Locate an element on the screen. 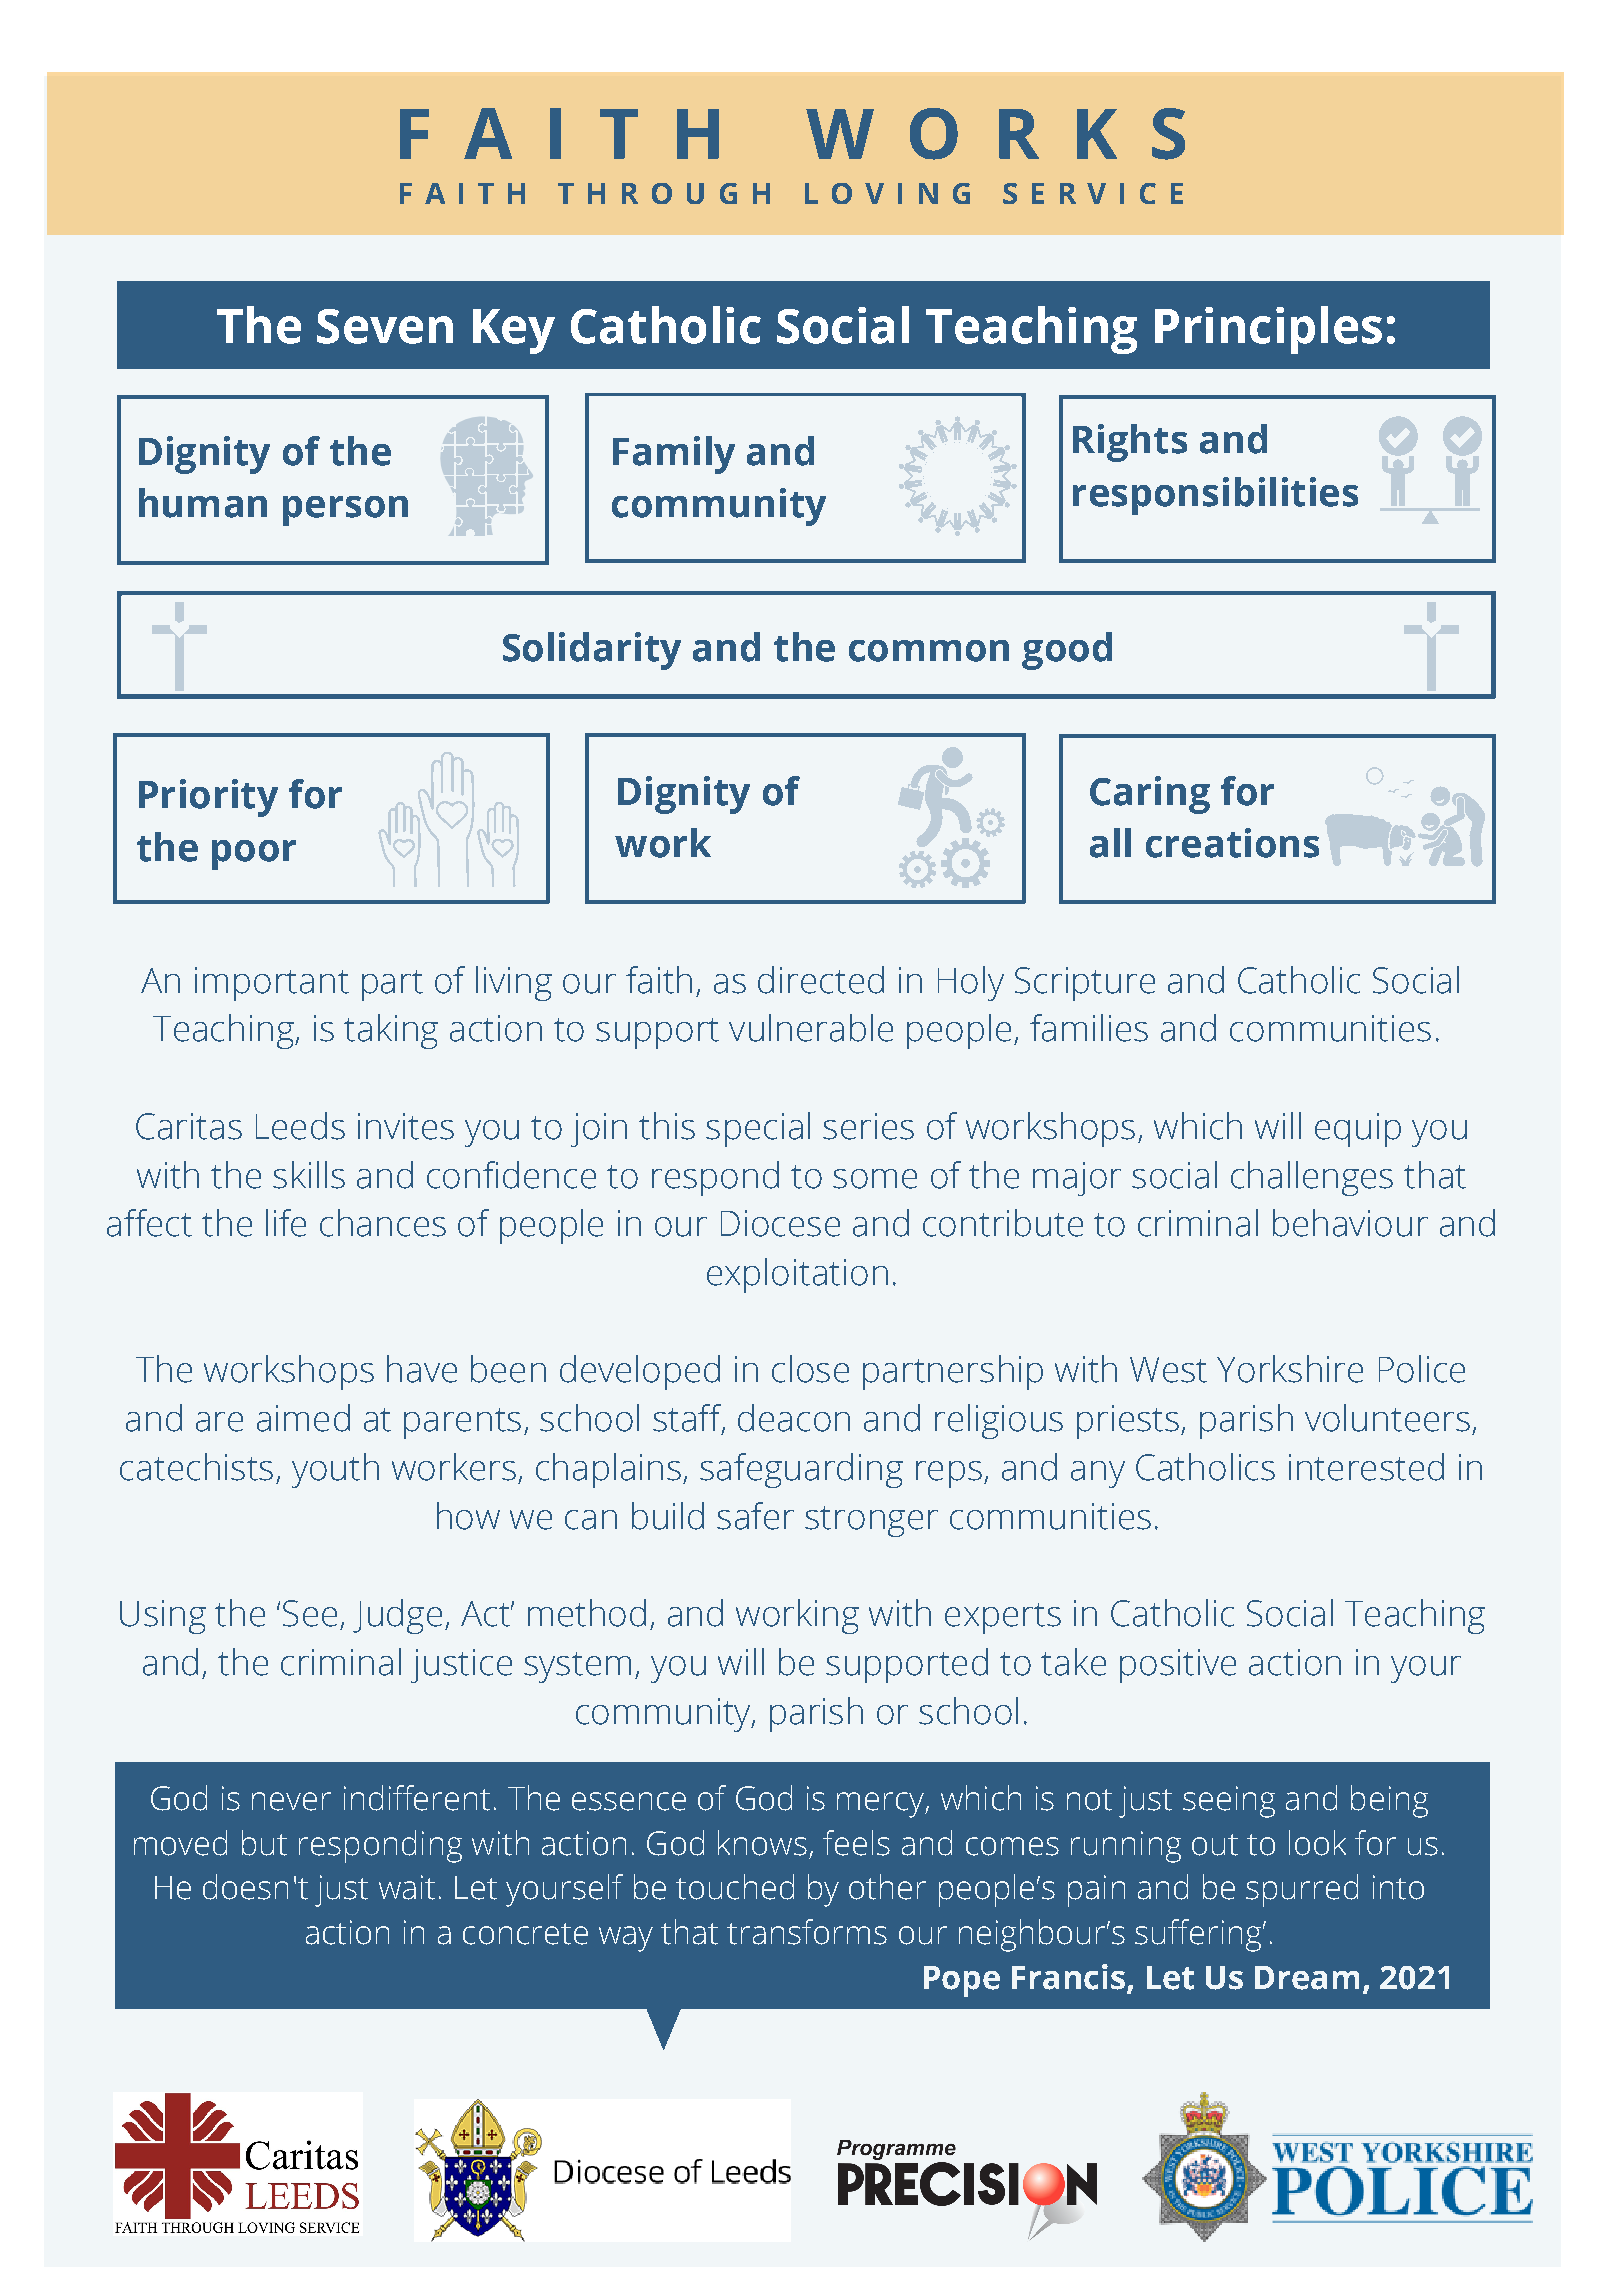 This screenshot has width=1611, height=2278. wait is located at coordinates (407, 1887).
